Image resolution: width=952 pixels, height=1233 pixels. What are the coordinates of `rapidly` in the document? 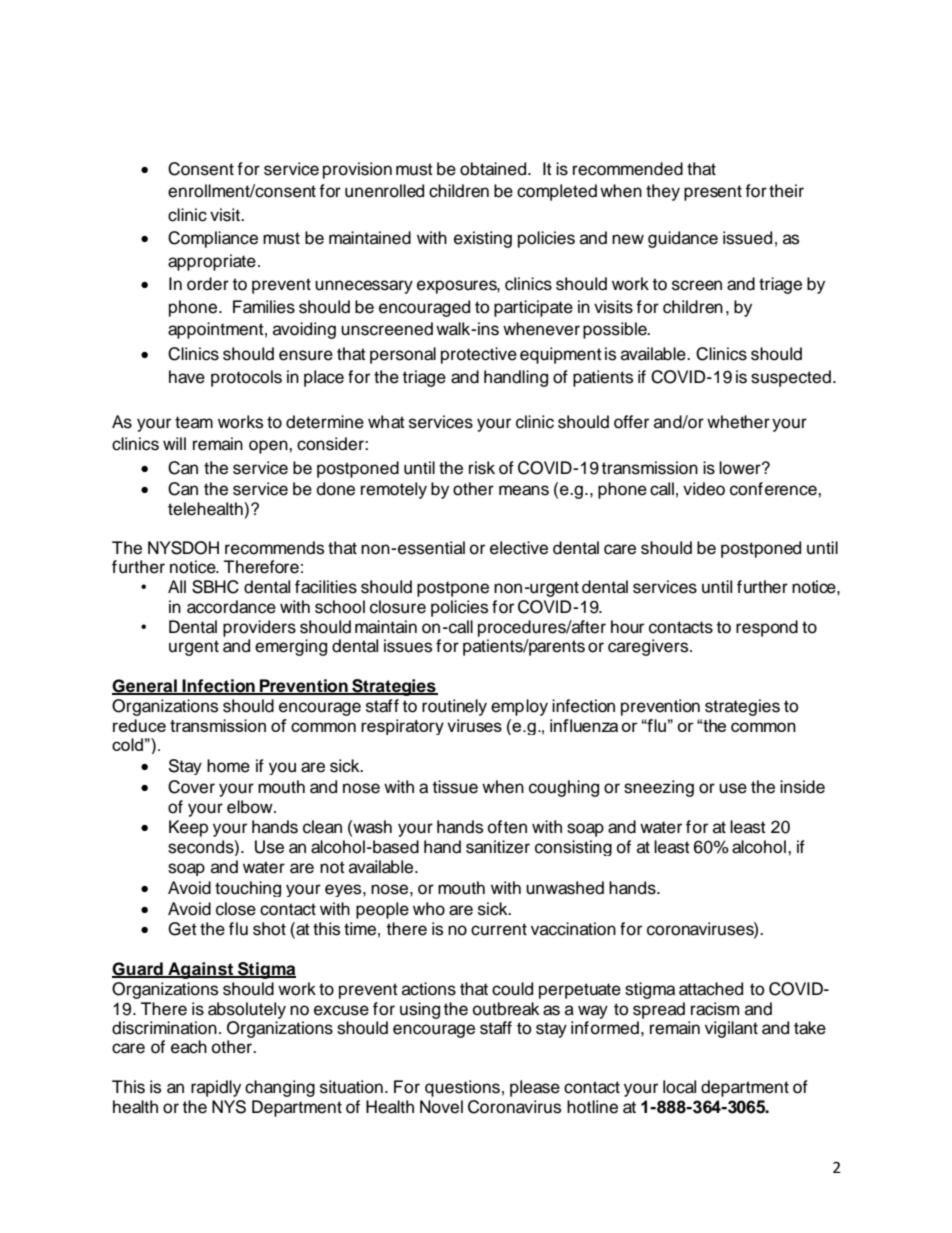 It's located at (216, 1088).
